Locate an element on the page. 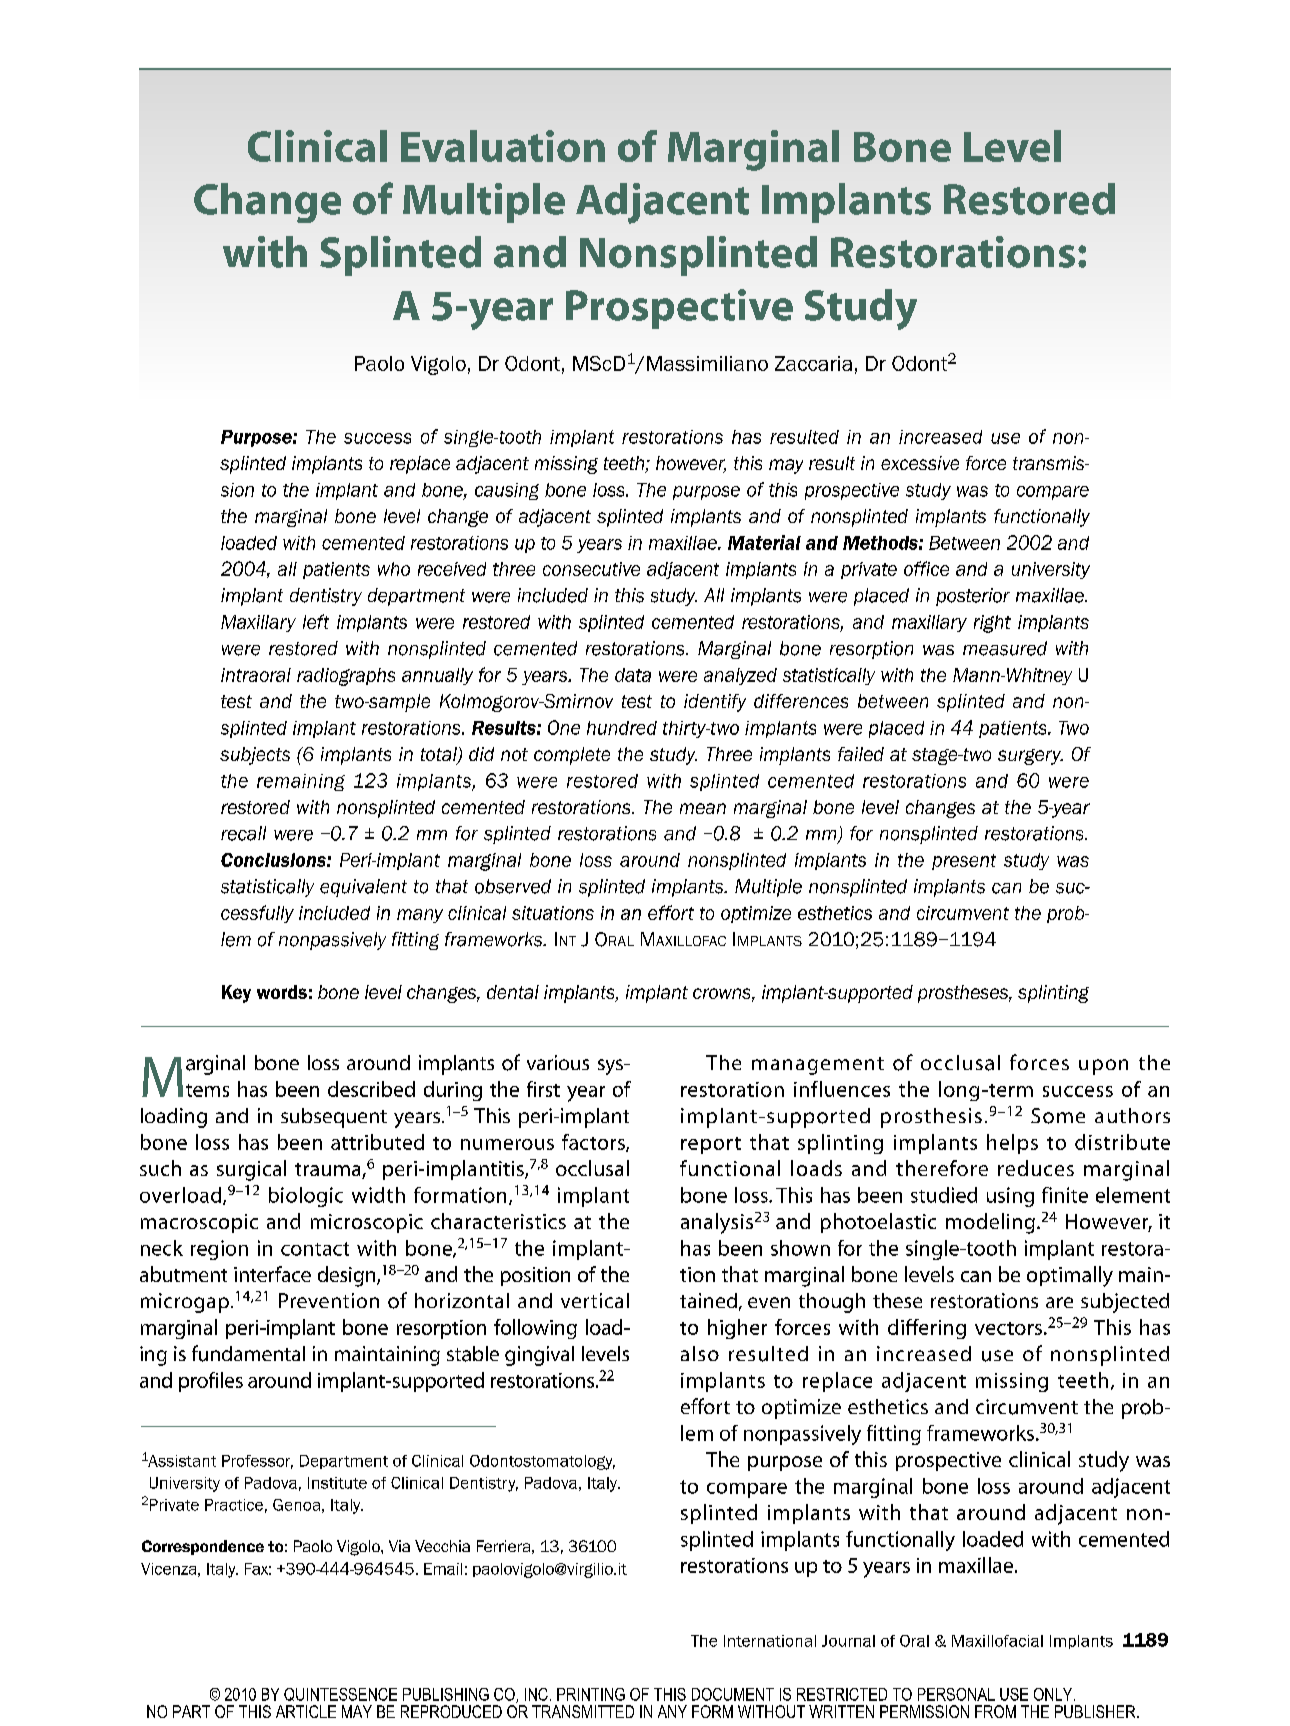 Image resolution: width=1290 pixels, height=1726 pixels. observed is located at coordinates (513, 886).
